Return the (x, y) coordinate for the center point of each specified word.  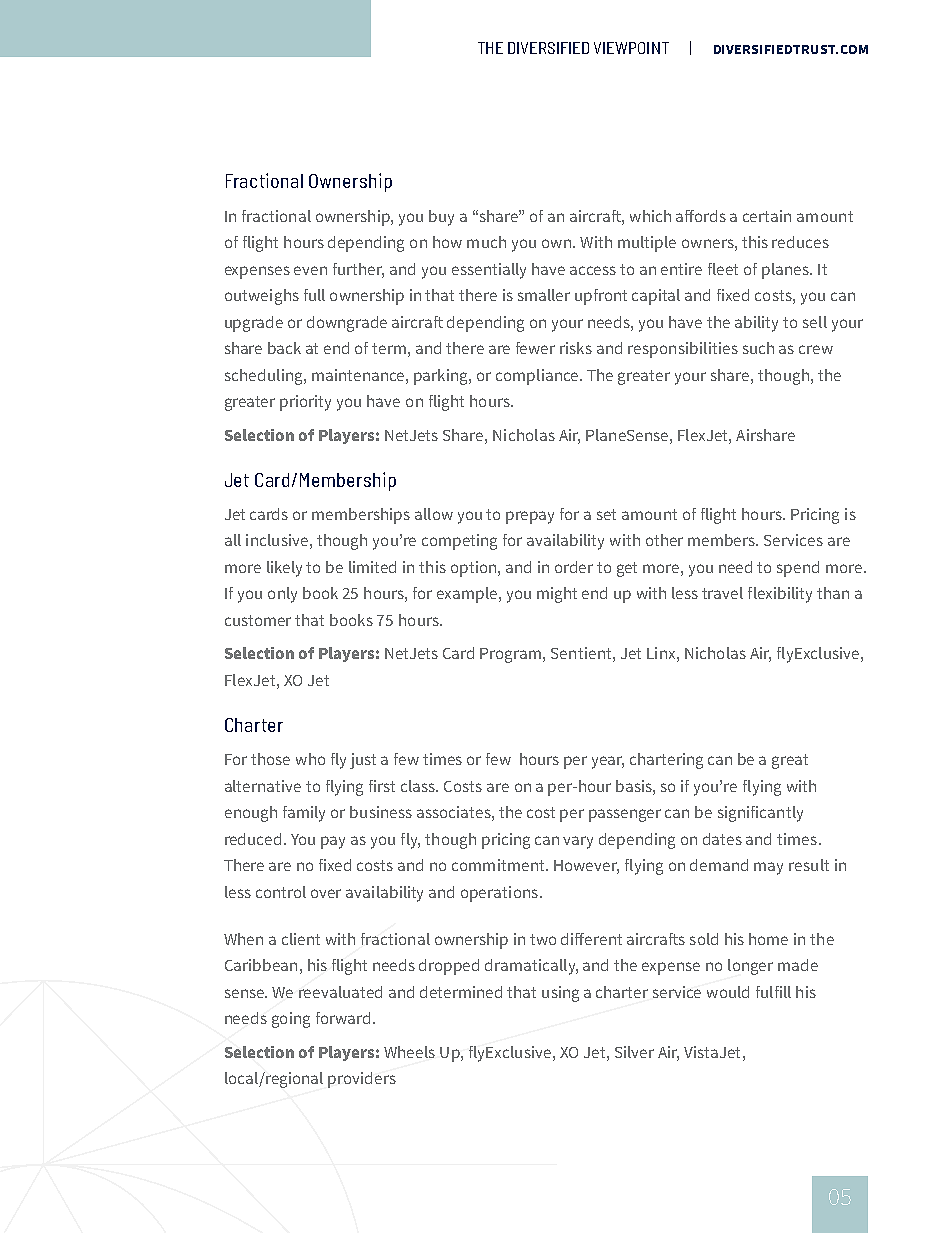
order (574, 567)
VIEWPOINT (631, 48)
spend (798, 569)
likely (284, 569)
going (291, 1020)
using (560, 994)
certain (767, 216)
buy (441, 218)
